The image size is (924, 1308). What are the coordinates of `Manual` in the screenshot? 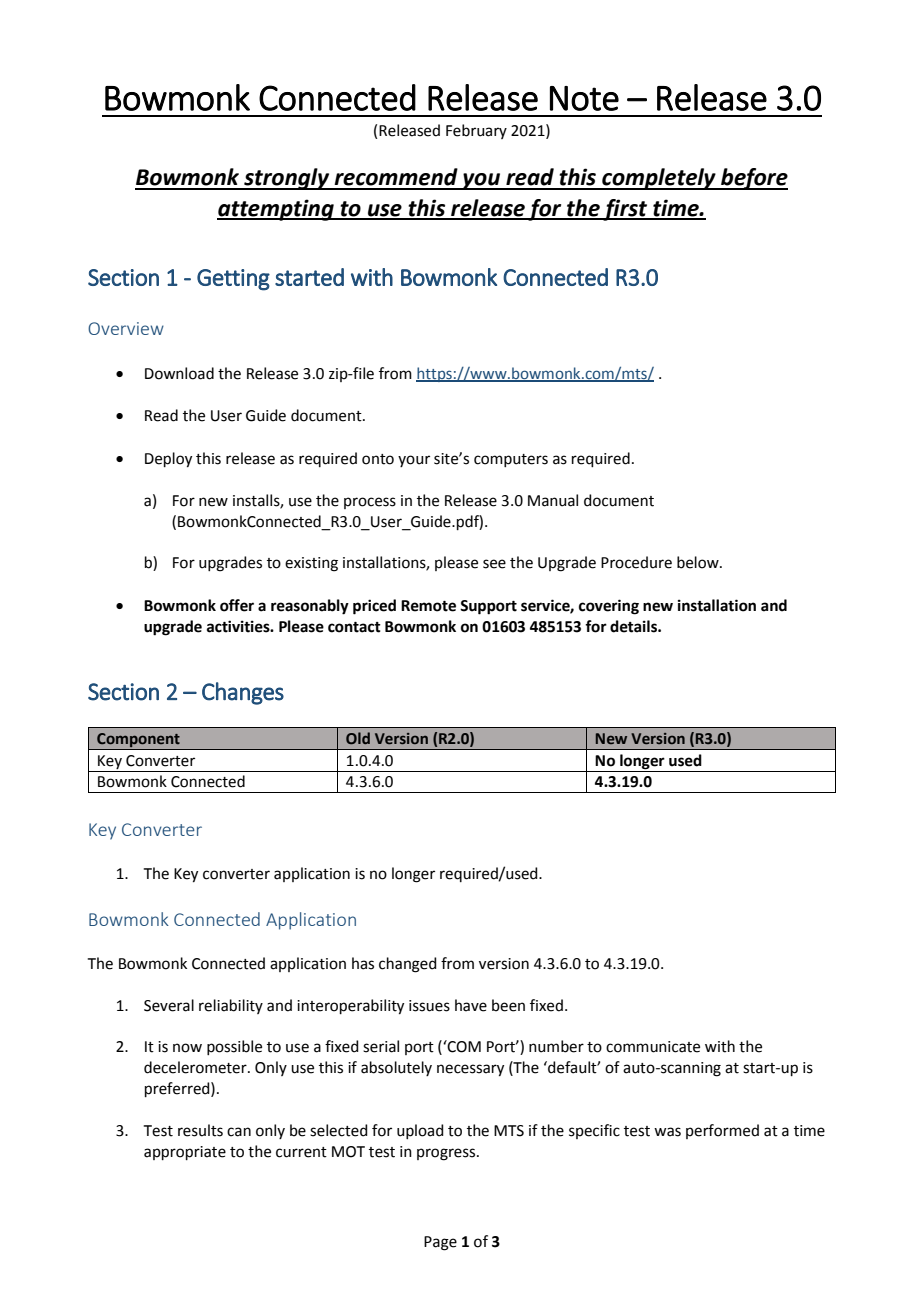 It's located at (553, 500).
